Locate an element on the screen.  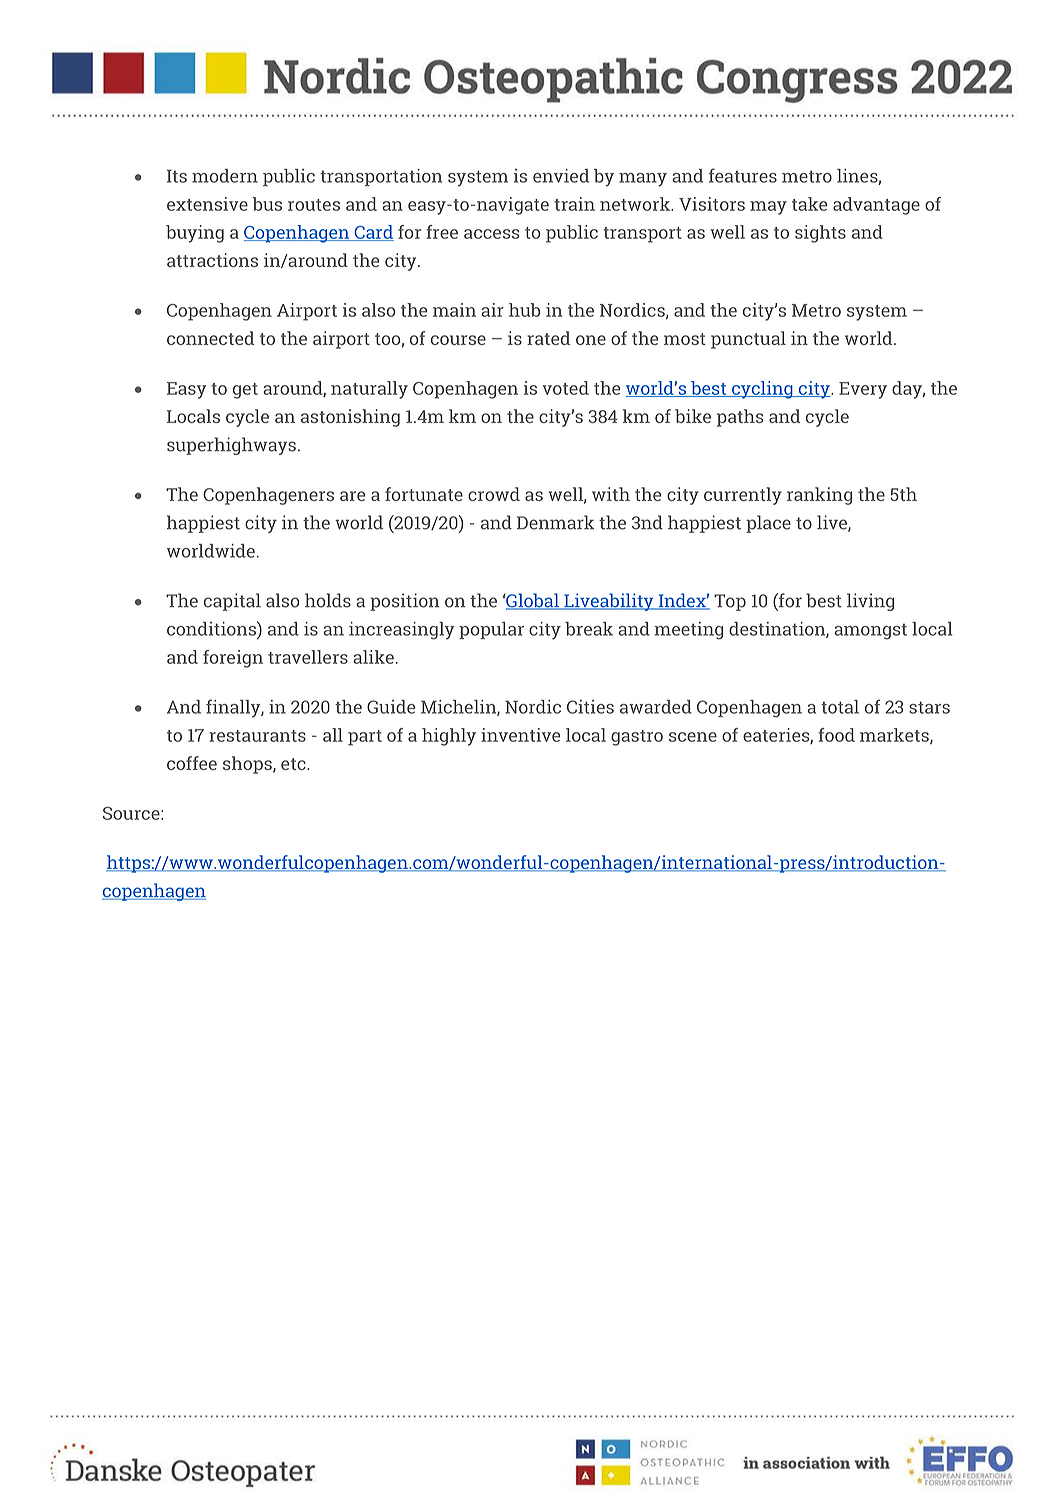
break is located at coordinates (589, 629).
